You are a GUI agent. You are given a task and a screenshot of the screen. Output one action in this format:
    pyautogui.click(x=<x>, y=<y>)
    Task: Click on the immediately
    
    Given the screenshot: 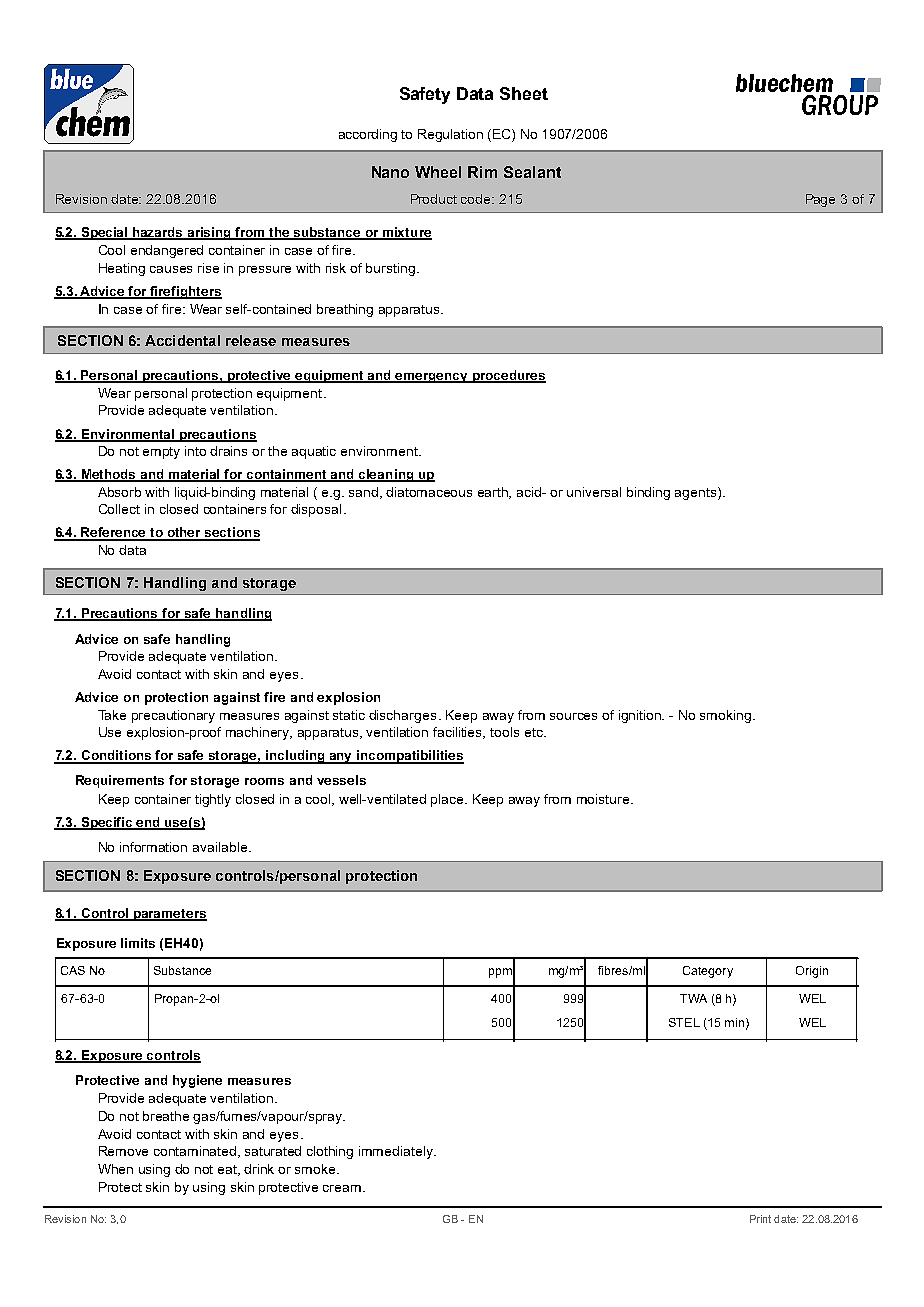 What is the action you would take?
    pyautogui.click(x=397, y=1152)
